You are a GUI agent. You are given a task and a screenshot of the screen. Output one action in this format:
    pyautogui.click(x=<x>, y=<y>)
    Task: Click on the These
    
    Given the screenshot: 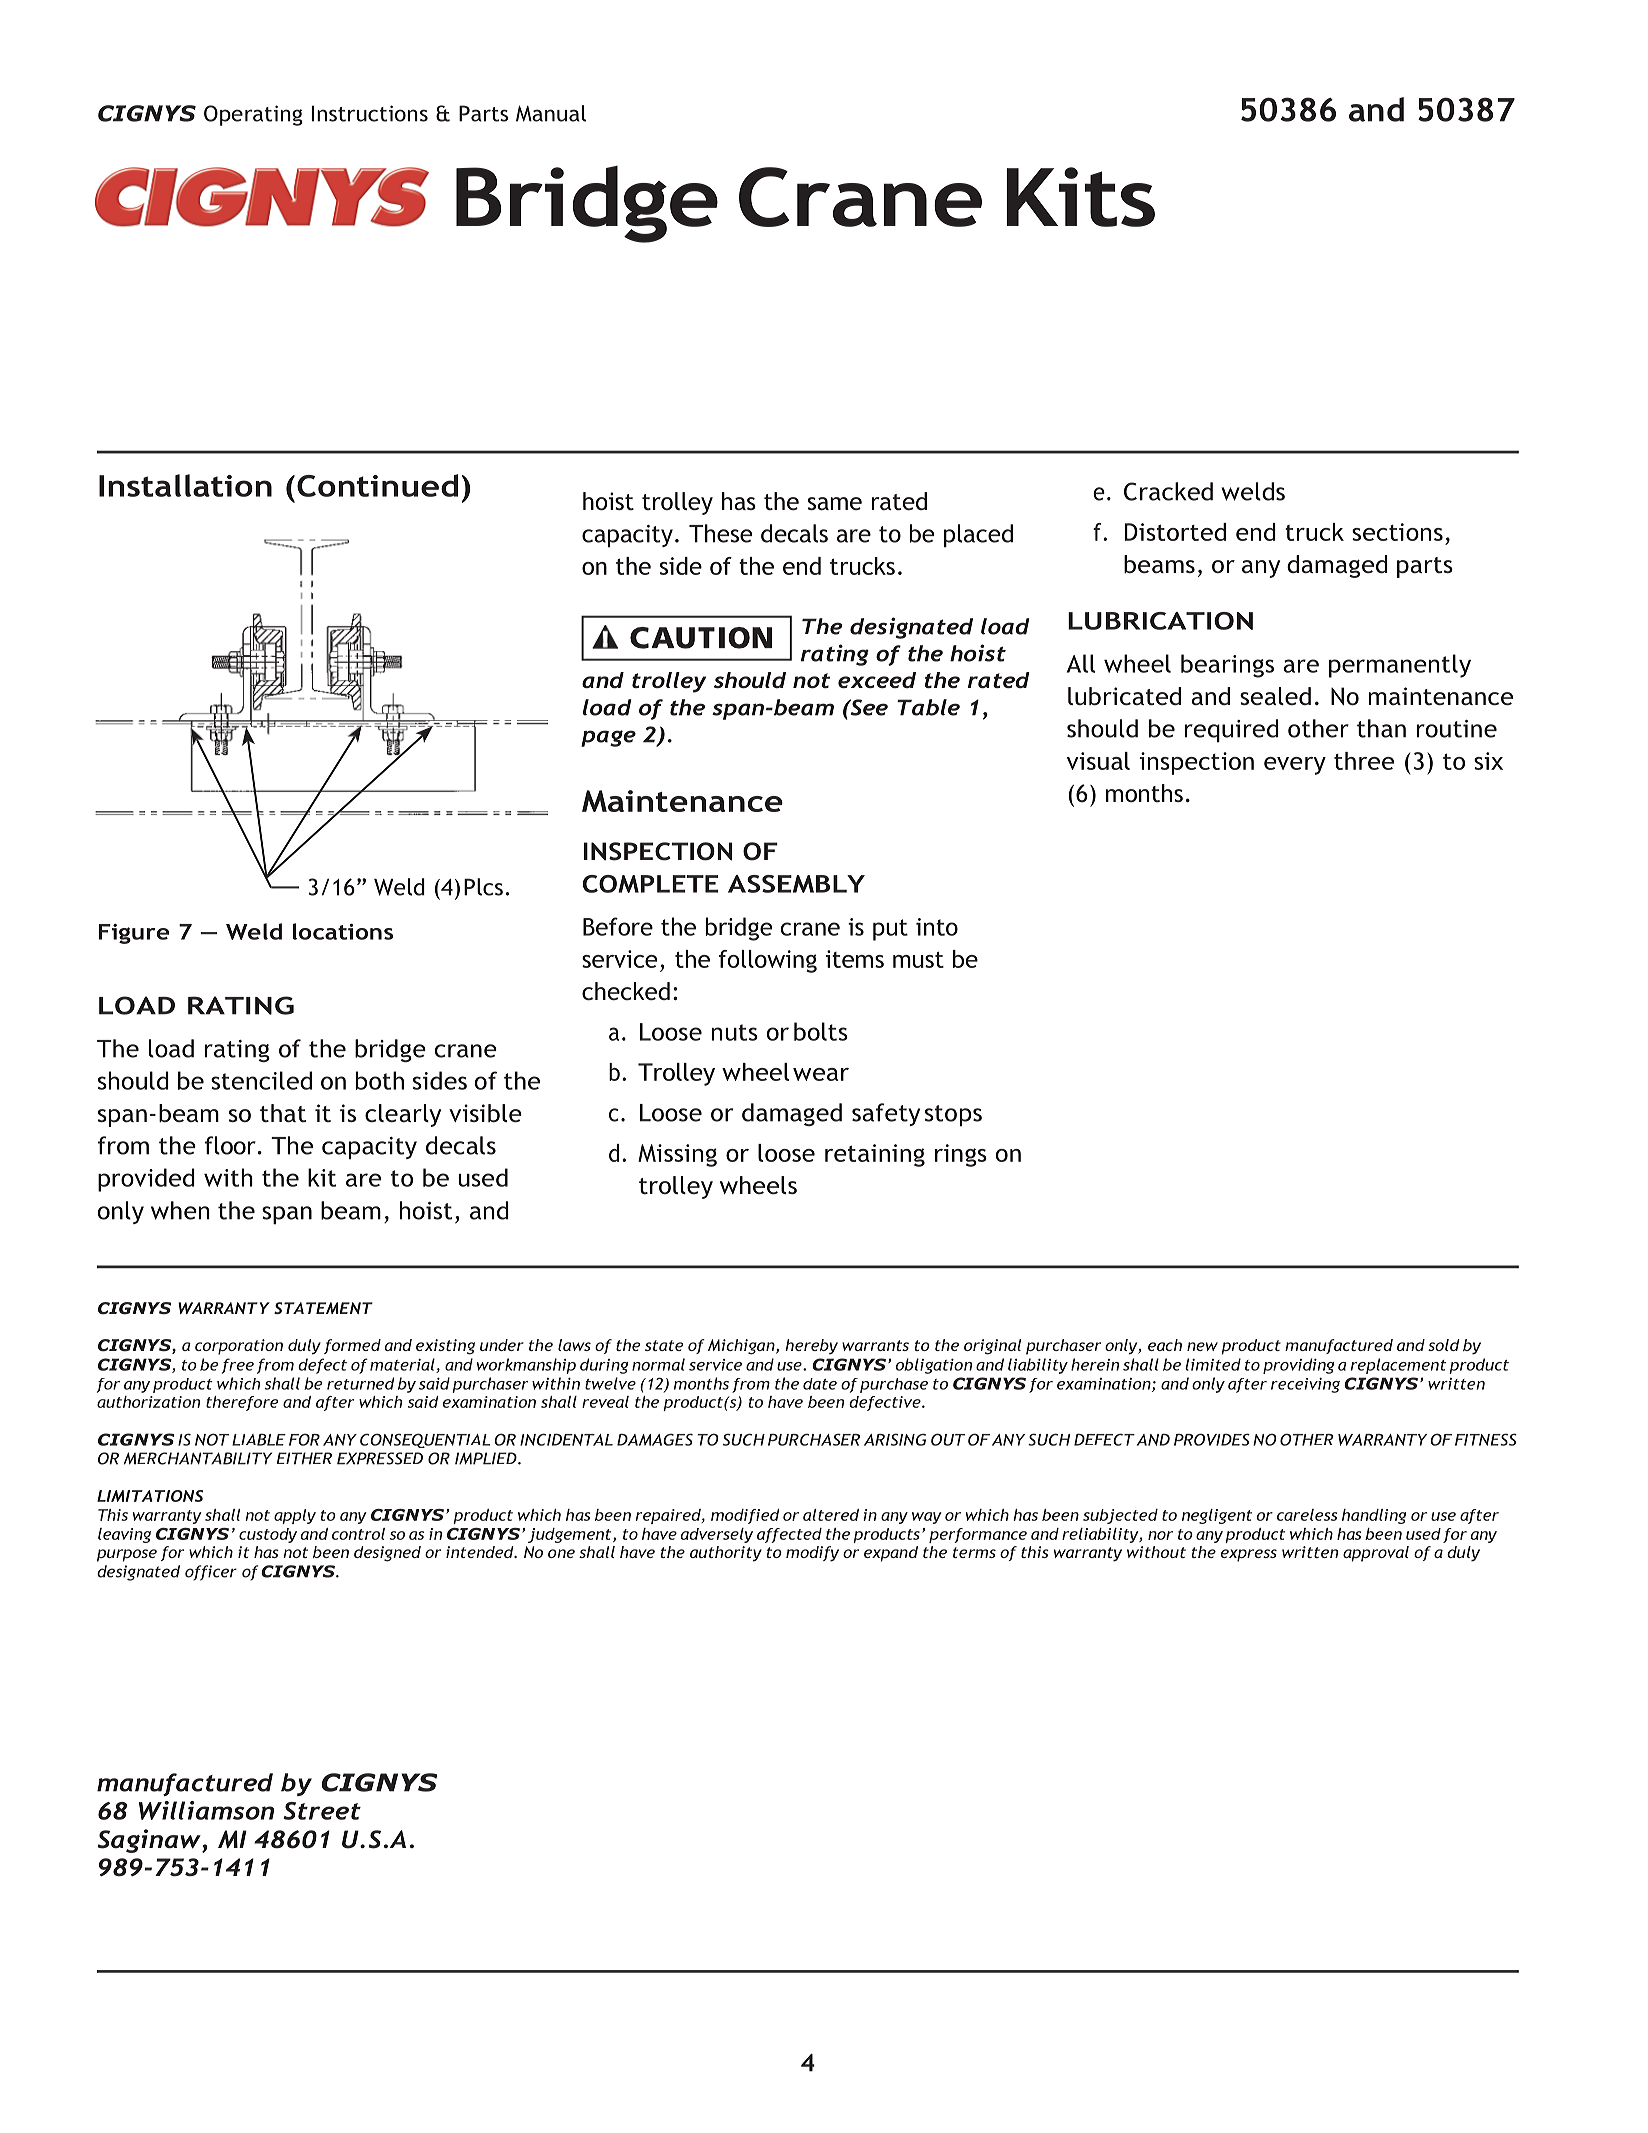 What is the action you would take?
    pyautogui.click(x=720, y=533)
